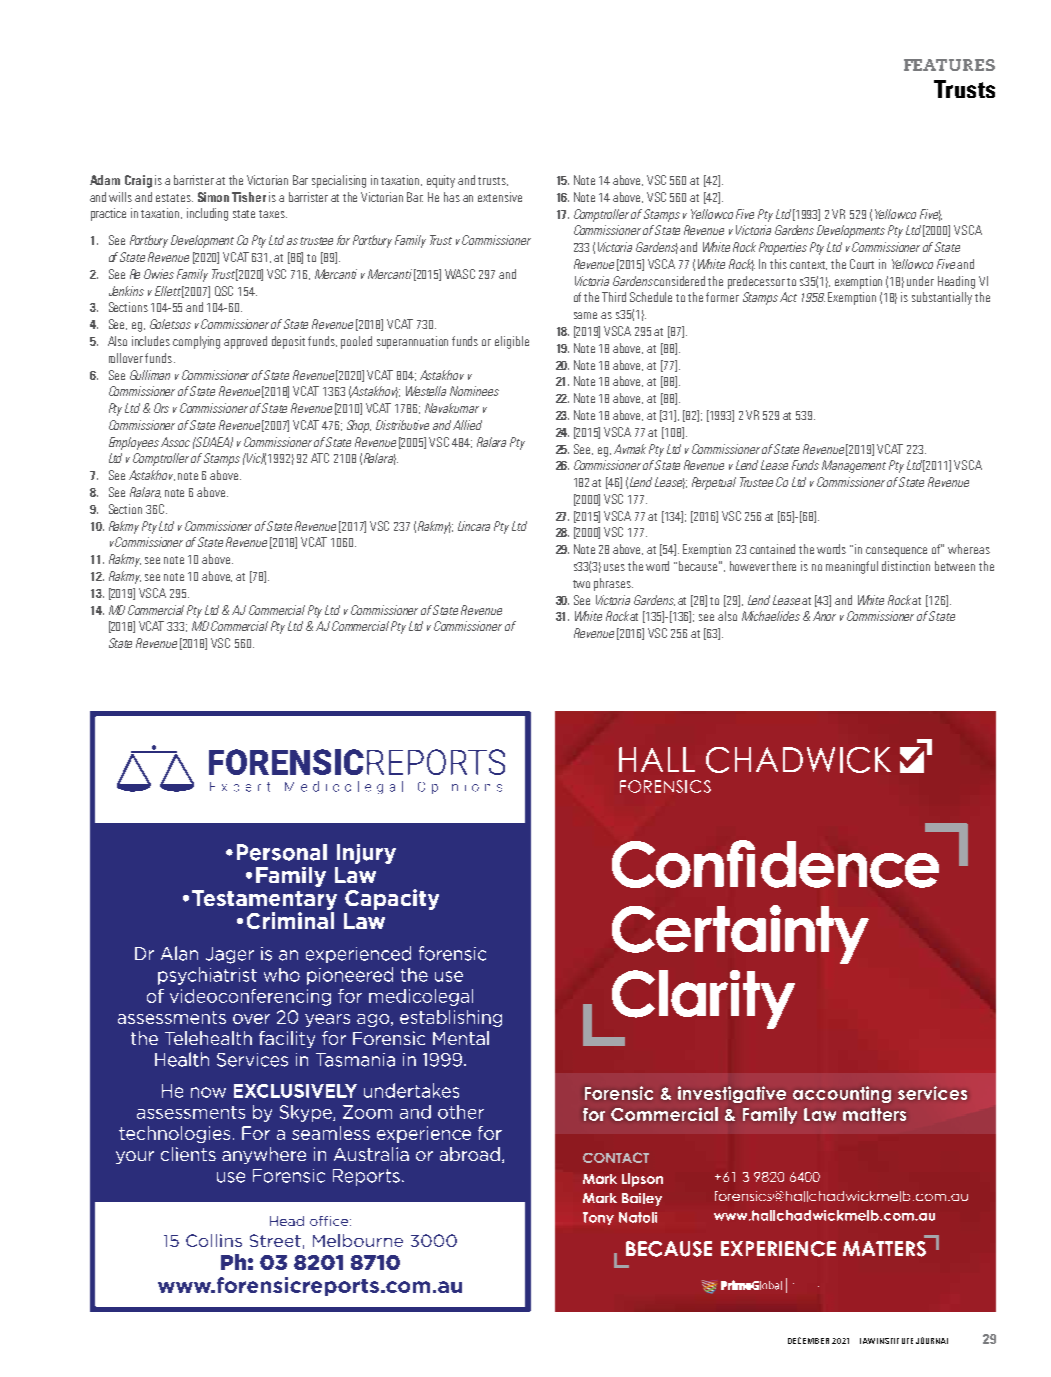 This screenshot has height=1377, width=1051. What do you see at coordinates (808, 1340) in the screenshot?
I see `DECEMBER` at bounding box center [808, 1340].
